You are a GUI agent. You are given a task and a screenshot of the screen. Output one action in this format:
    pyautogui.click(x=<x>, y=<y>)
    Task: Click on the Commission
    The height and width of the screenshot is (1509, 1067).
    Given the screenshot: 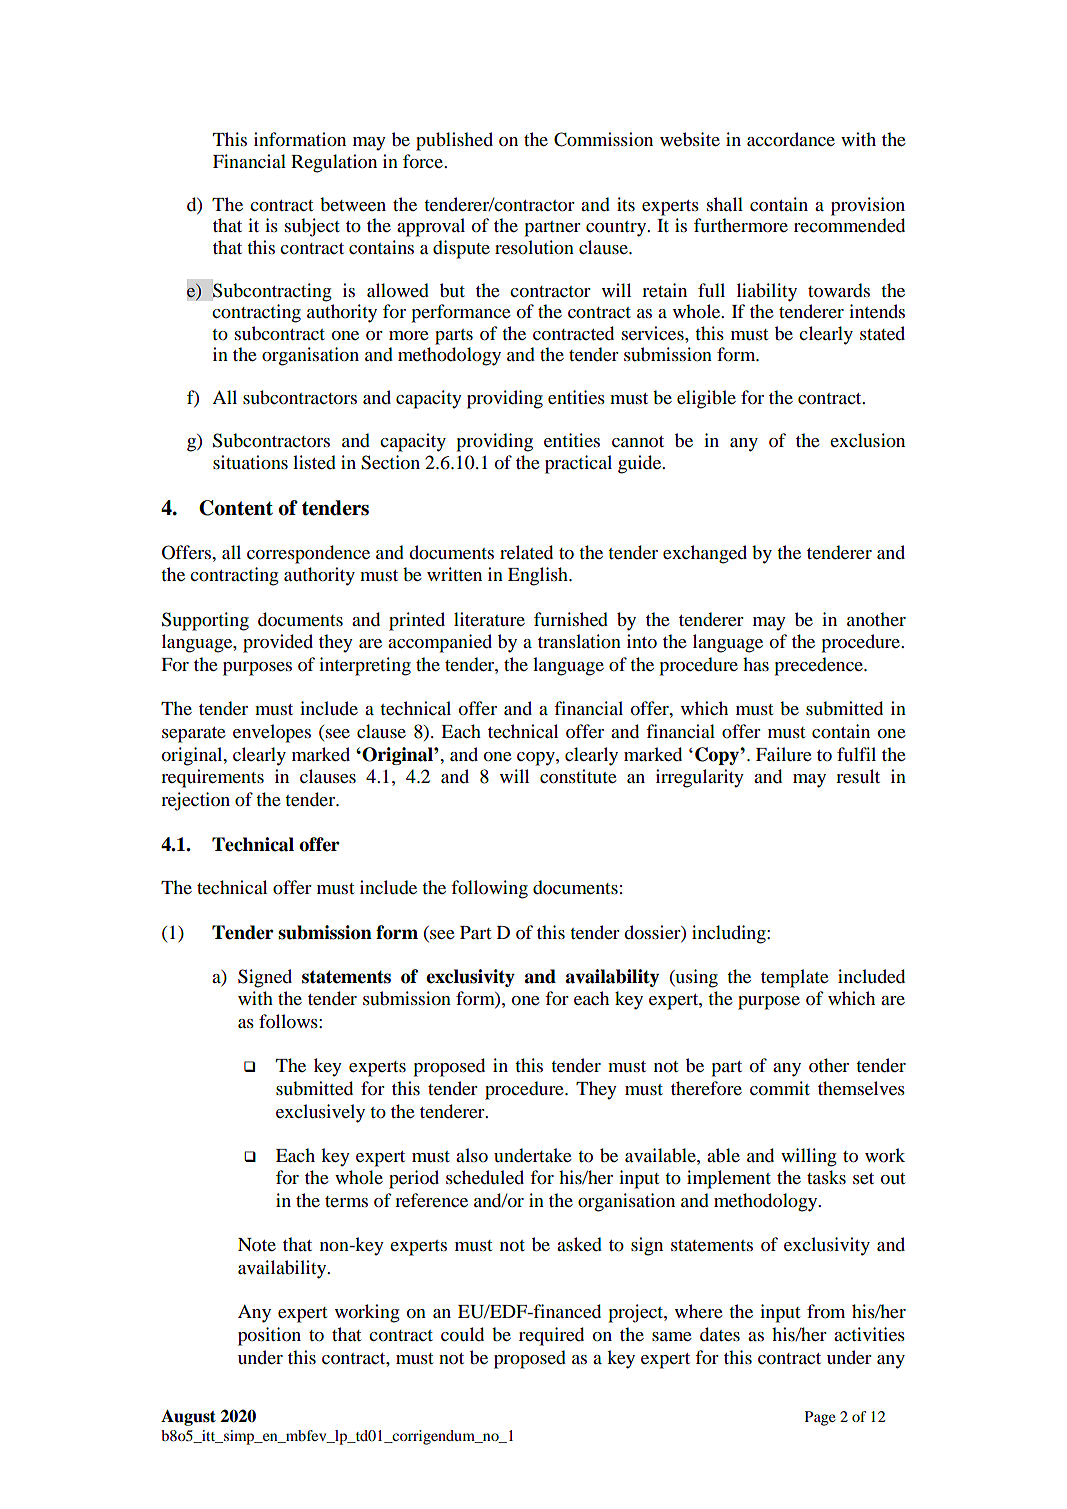 What is the action you would take?
    pyautogui.click(x=603, y=139)
